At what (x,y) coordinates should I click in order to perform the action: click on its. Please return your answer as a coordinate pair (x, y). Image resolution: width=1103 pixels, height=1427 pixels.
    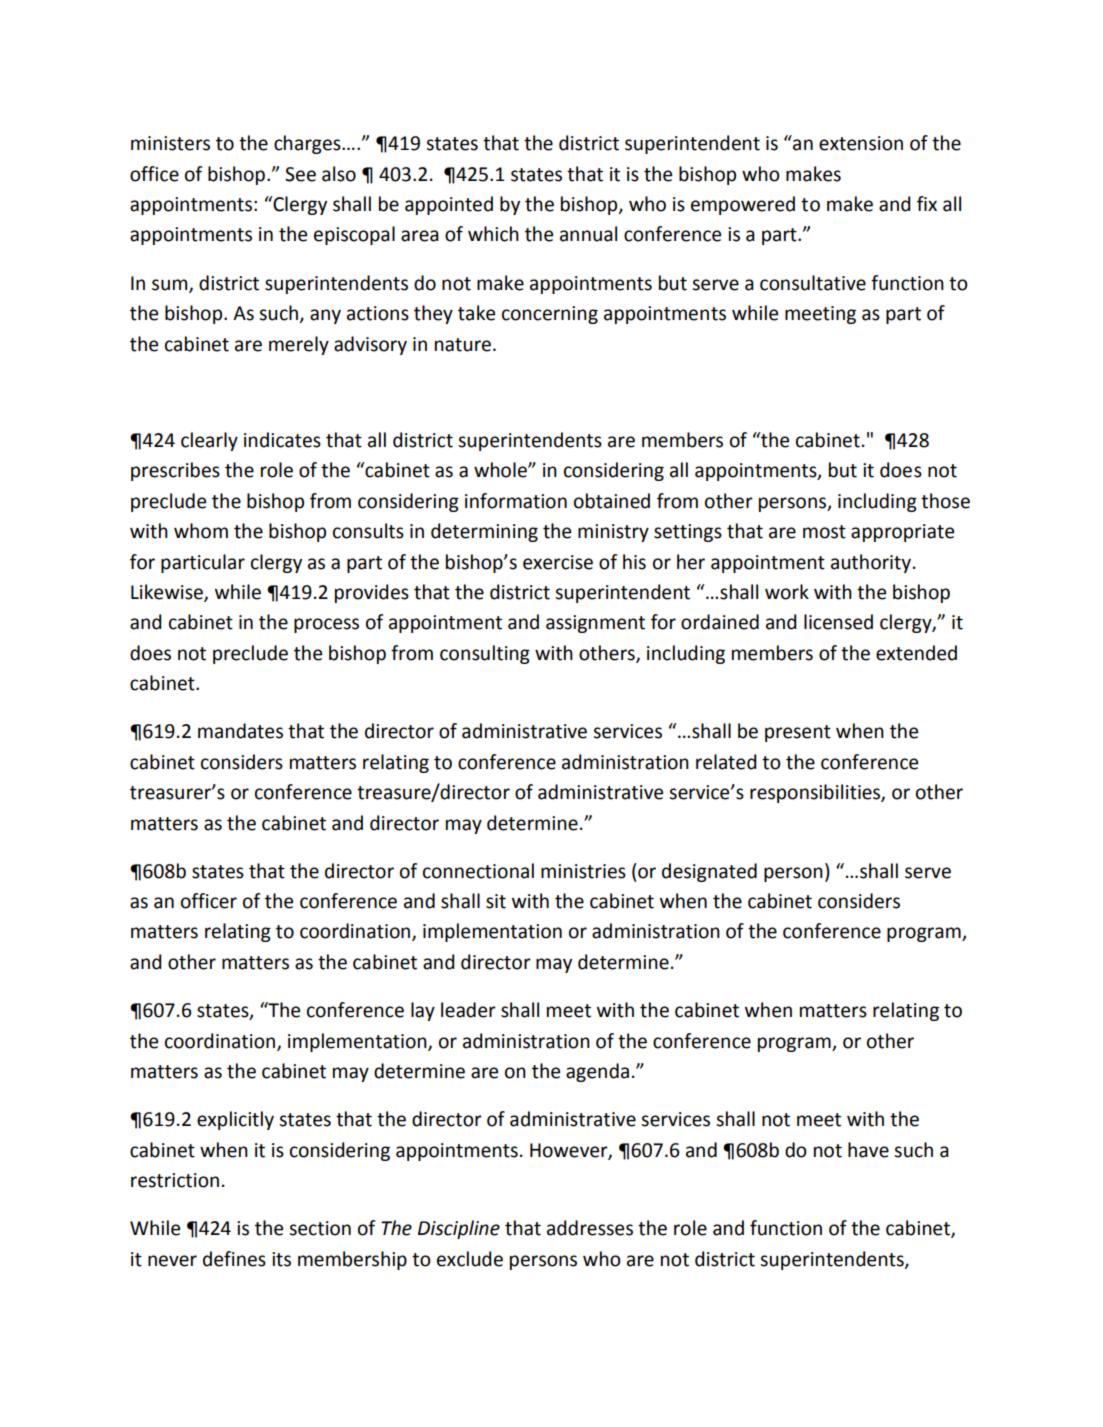
    Looking at the image, I should click on (281, 1259).
